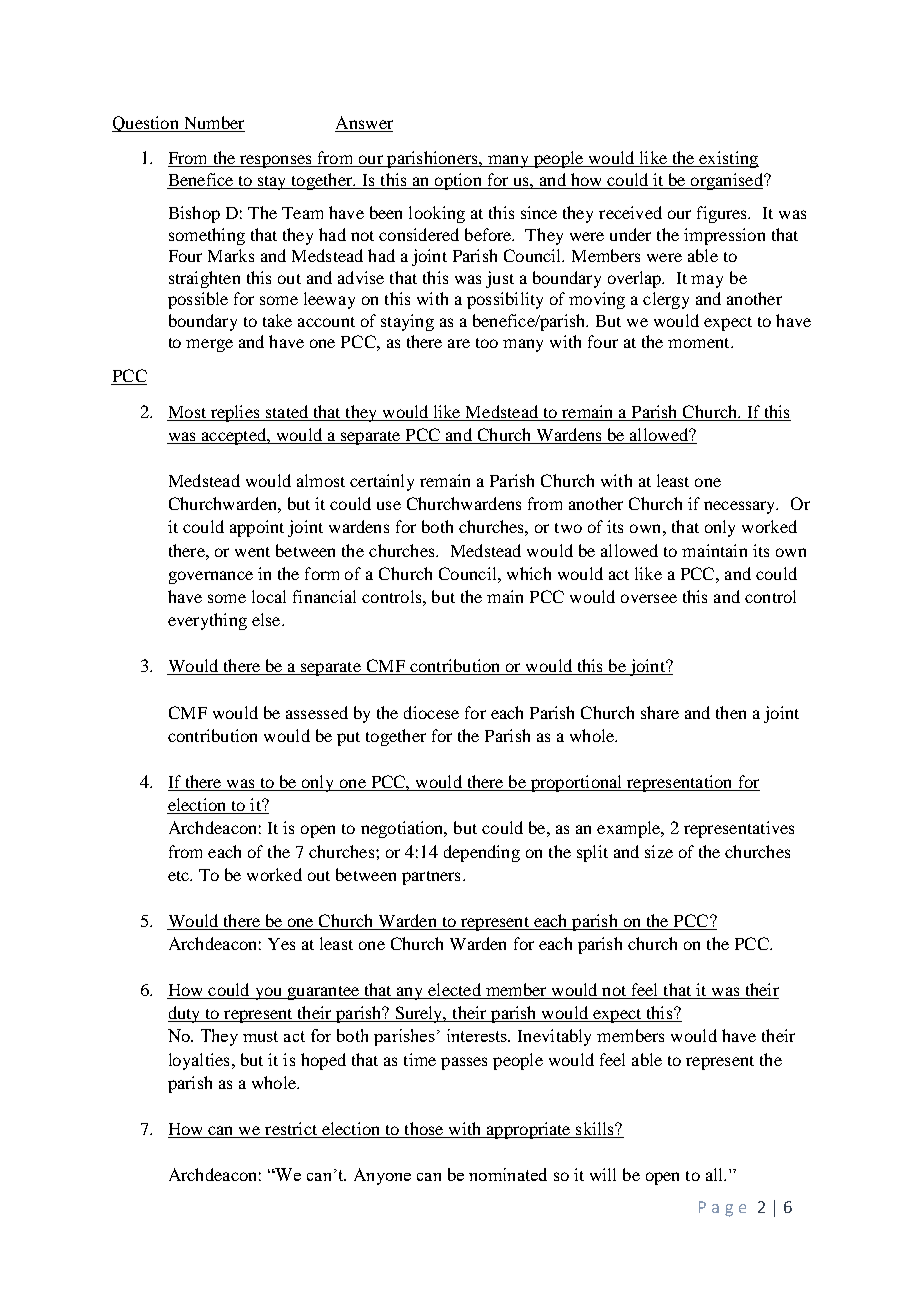  I want to click on option, so click(458, 181).
